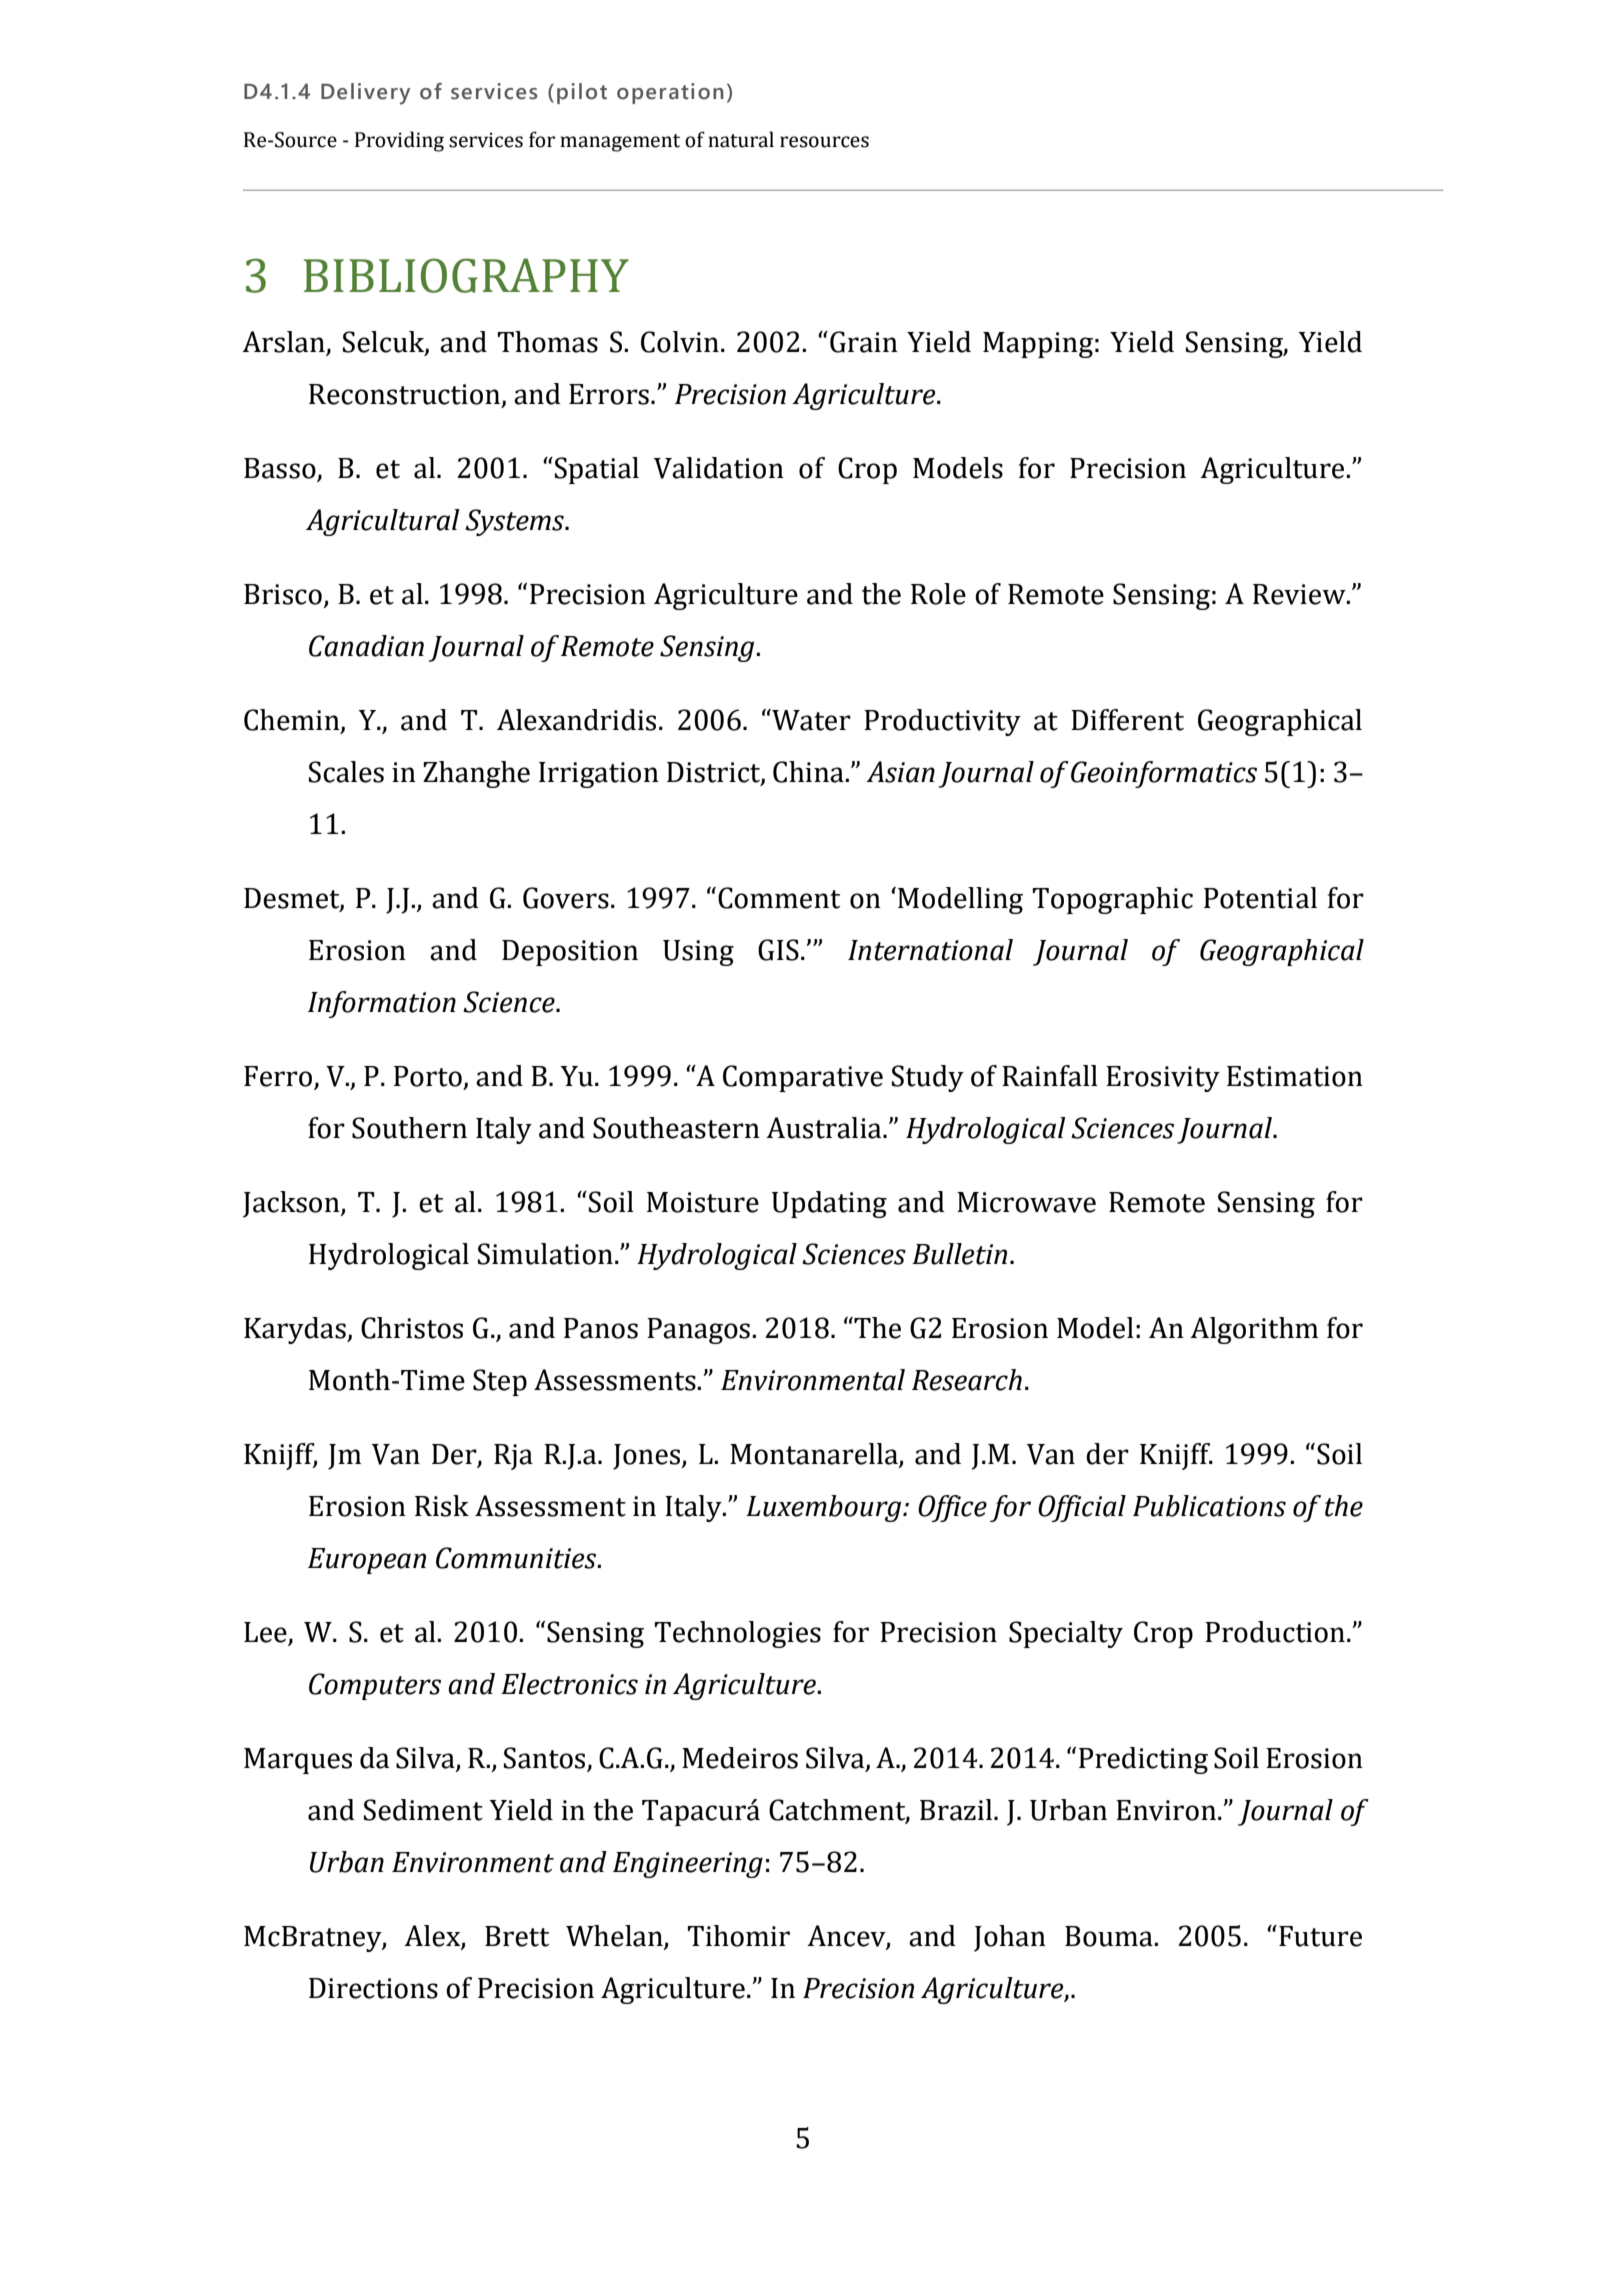 The image size is (1606, 2271). Describe the element at coordinates (1320, 1936) in the screenshot. I see `Future` at that location.
